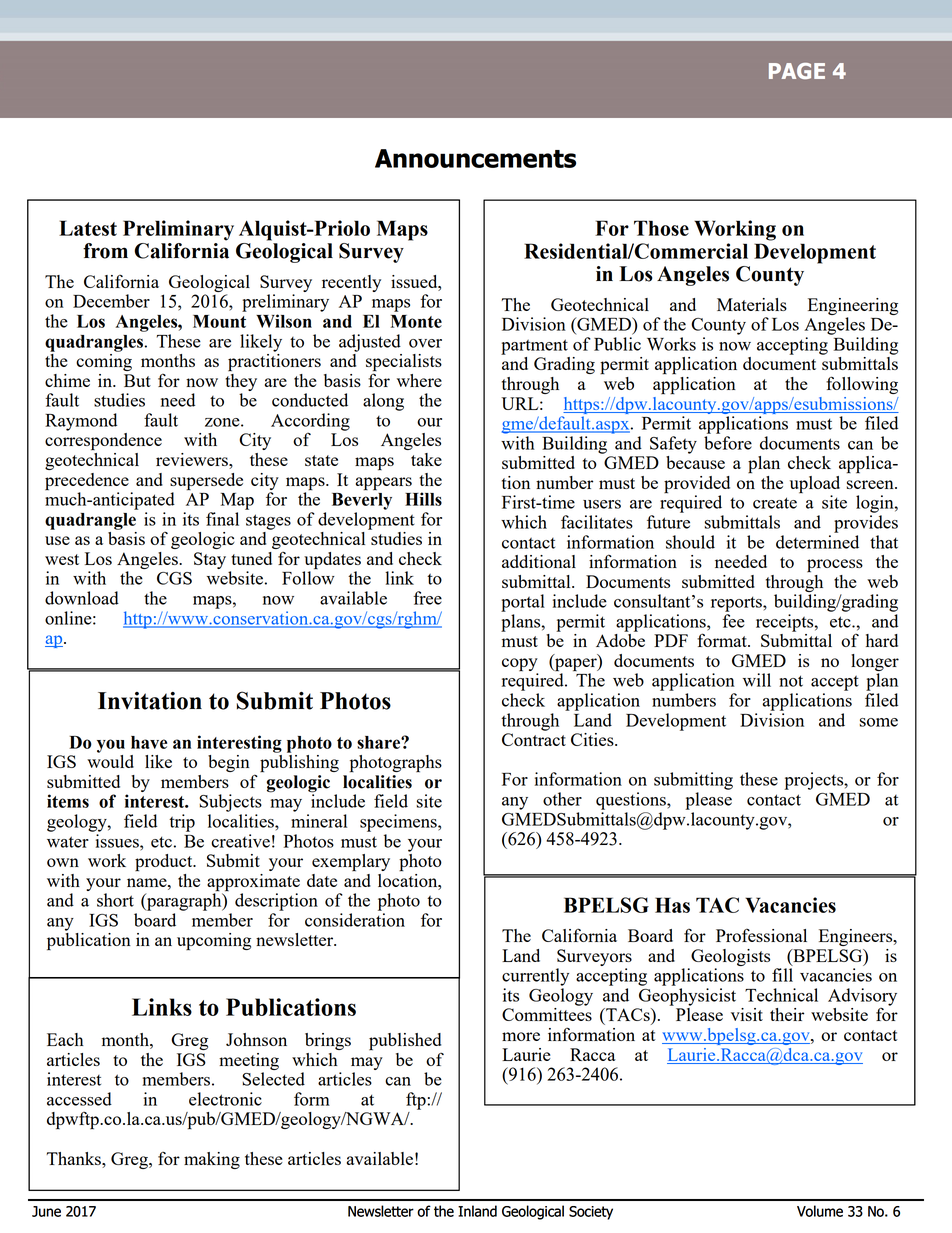 The width and height of the screenshot is (952, 1233). I want to click on their, so click(787, 1014).
